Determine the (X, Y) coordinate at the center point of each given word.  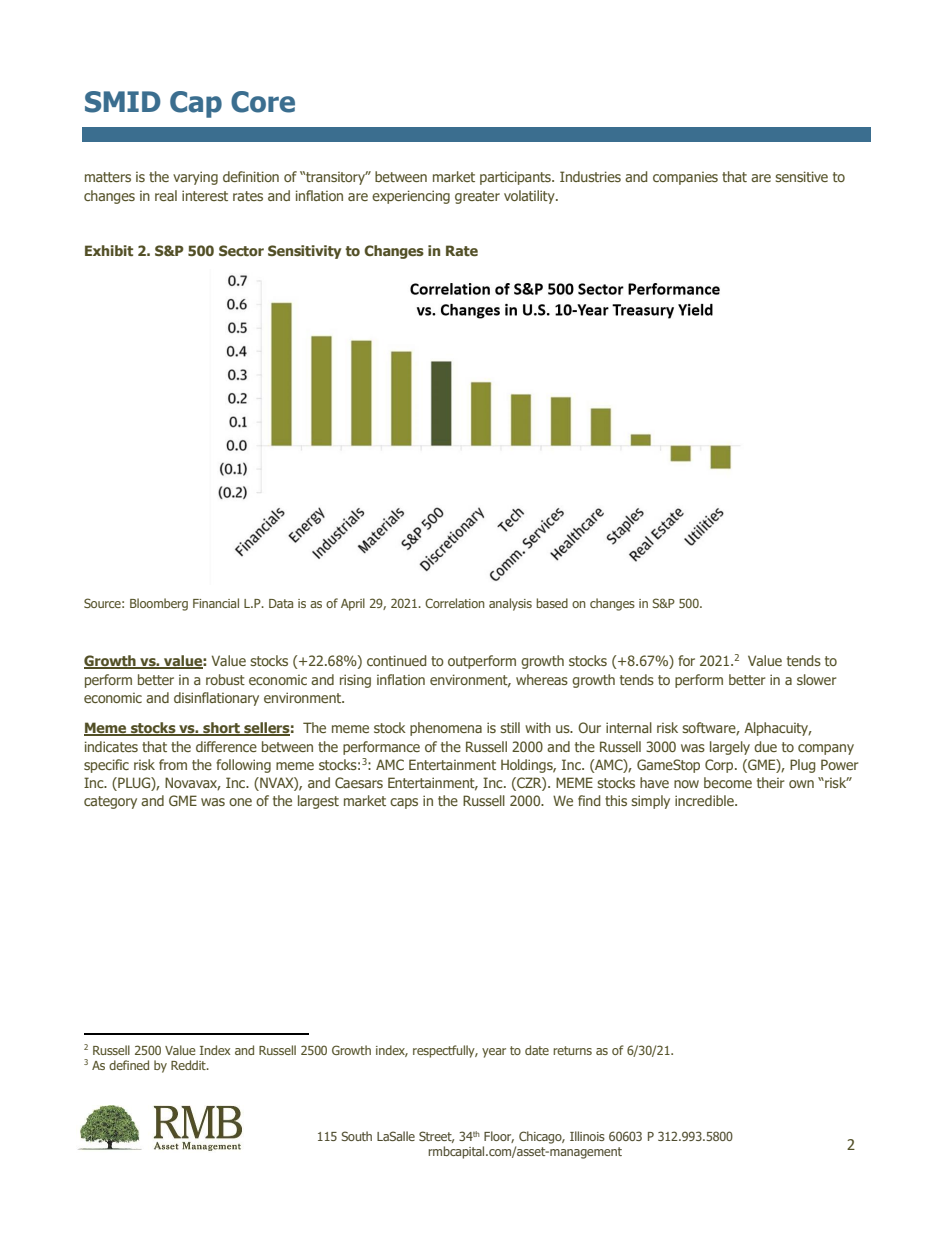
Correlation (455, 603)
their (770, 782)
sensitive (802, 176)
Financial (216, 603)
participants (516, 178)
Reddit (189, 1065)
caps (404, 803)
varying (195, 178)
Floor (499, 1137)
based (552, 603)
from (173, 764)
